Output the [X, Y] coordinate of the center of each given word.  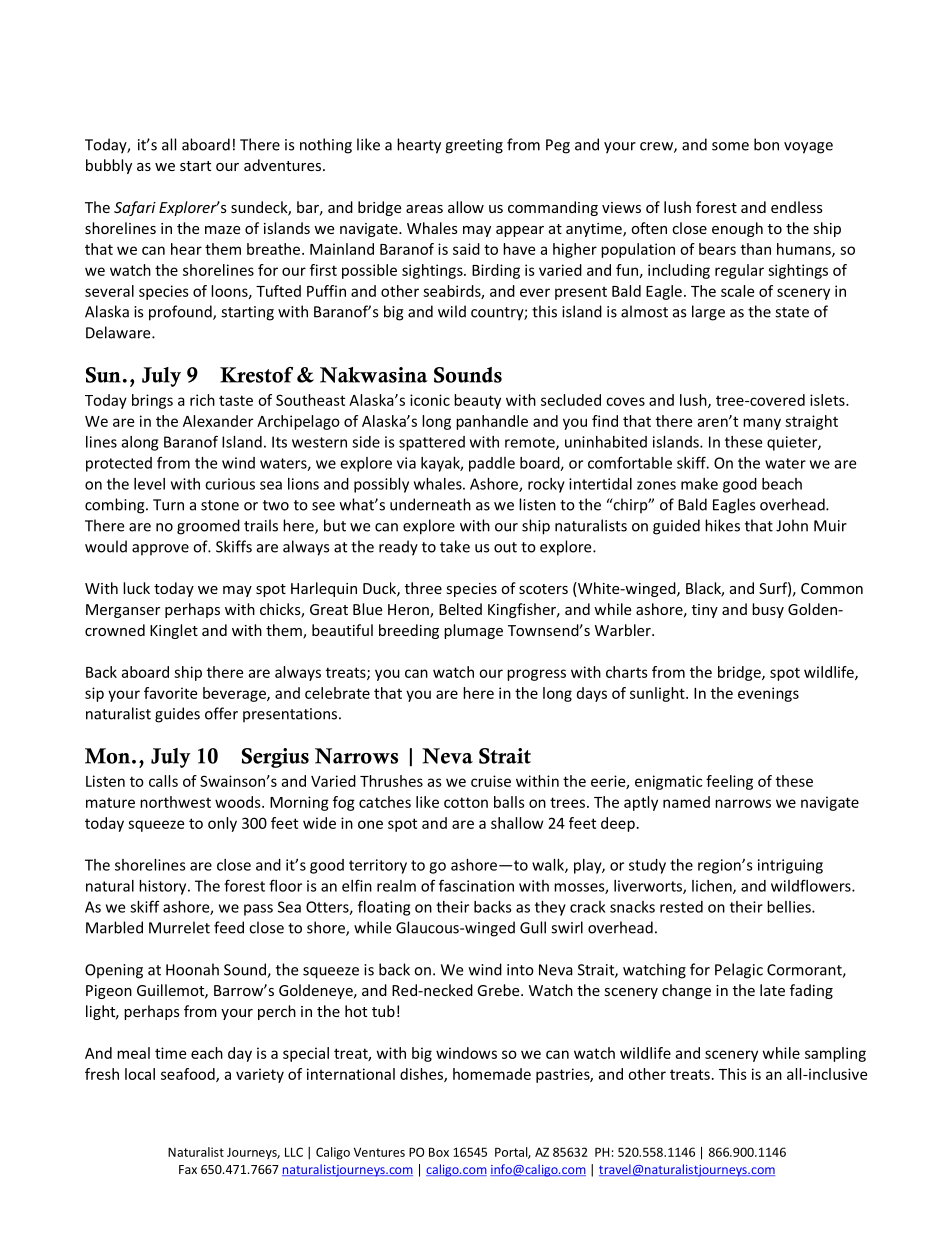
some [730, 146]
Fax [188, 1169]
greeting [474, 146]
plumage [473, 631]
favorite [170, 693]
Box [439, 1152]
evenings [768, 694]
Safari [135, 208]
